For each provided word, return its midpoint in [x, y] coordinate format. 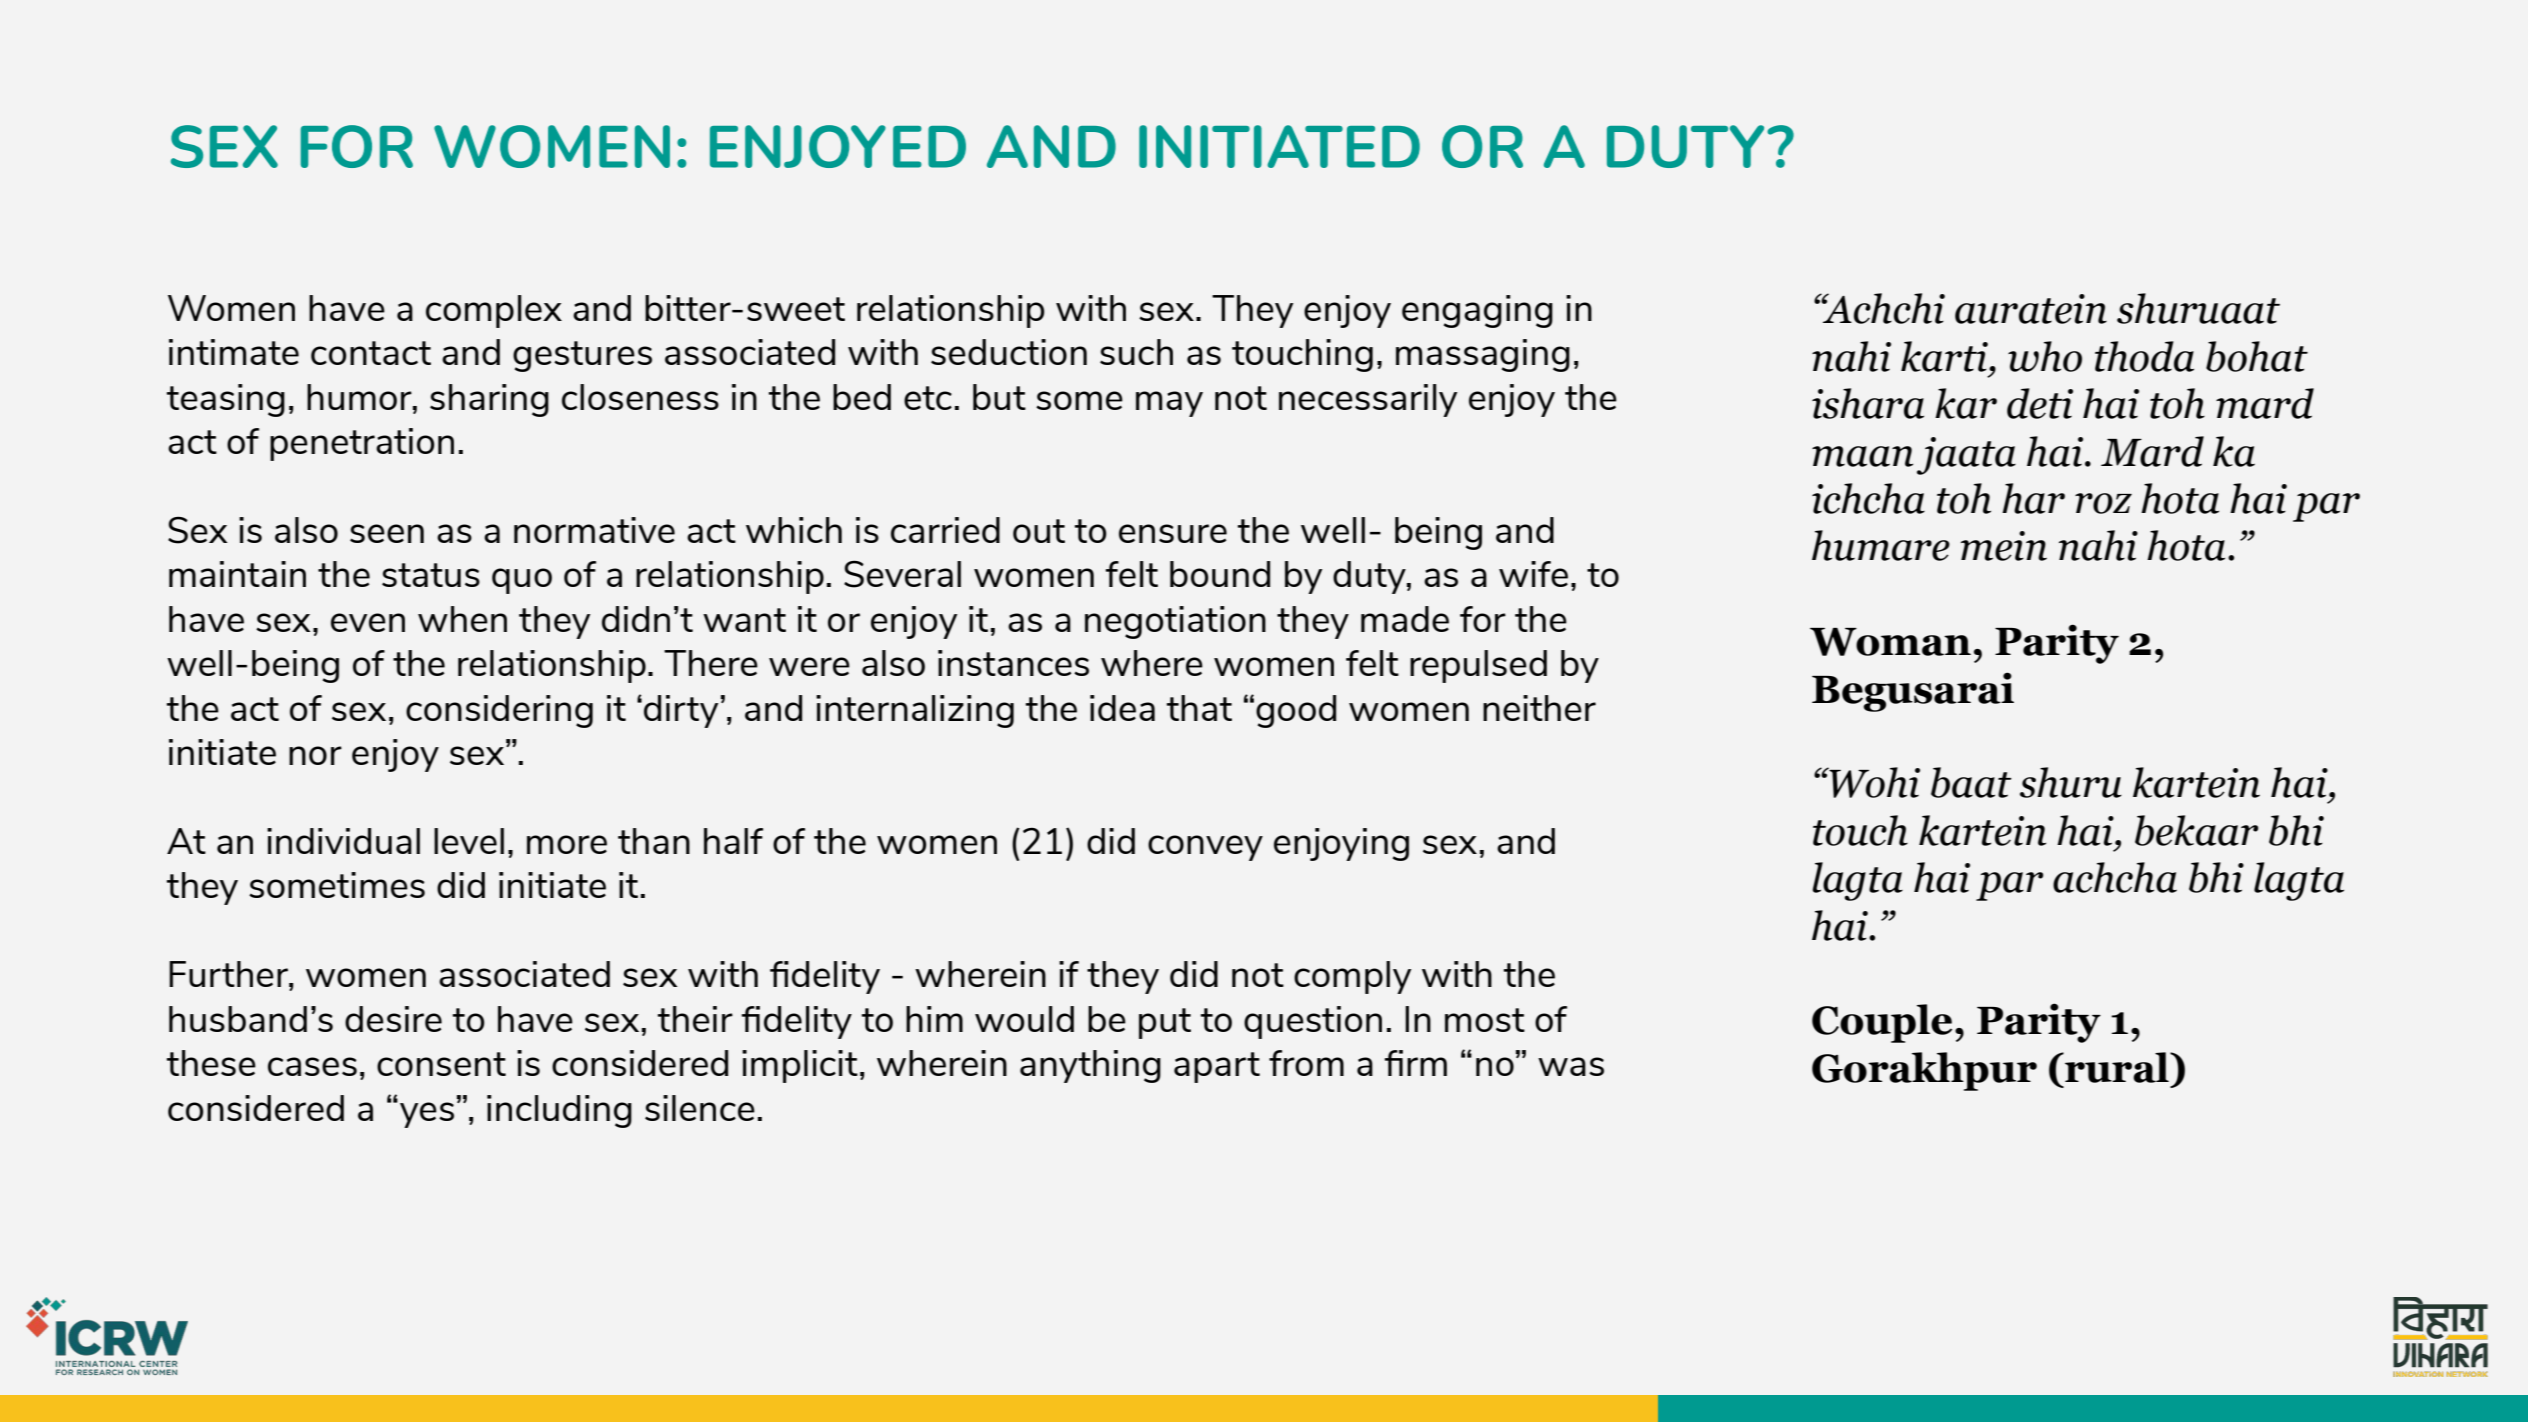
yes [427, 1115]
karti [1945, 356]
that [1199, 708]
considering [499, 711]
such [1136, 352]
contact [371, 353]
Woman [1890, 642]
